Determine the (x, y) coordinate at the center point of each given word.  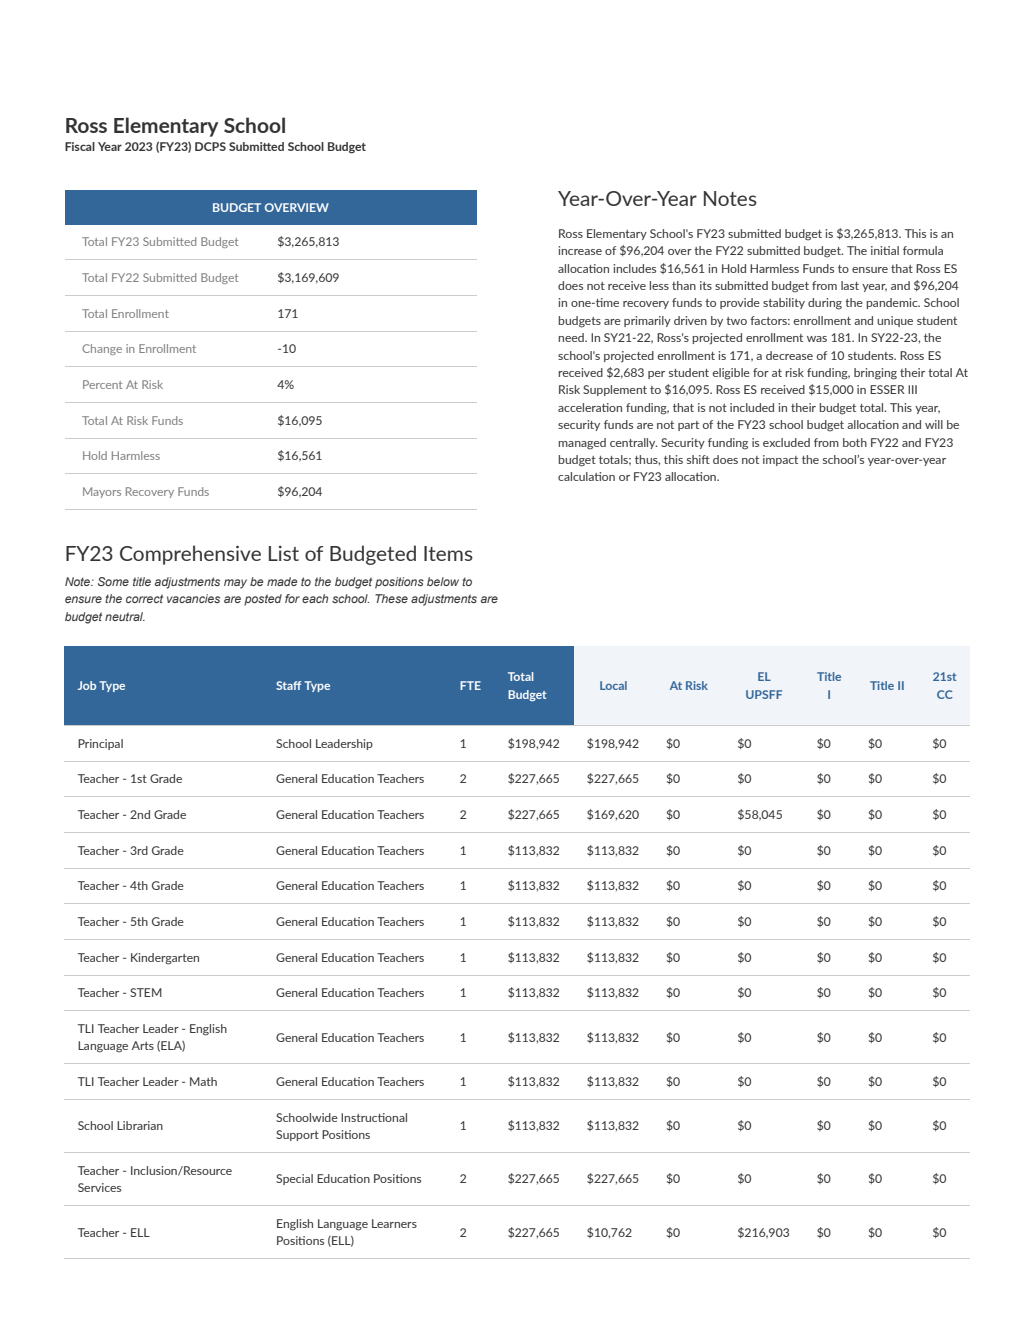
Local (613, 685)
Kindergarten (165, 959)
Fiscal (80, 146)
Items (448, 553)
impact (780, 460)
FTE (470, 685)
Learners (394, 1223)
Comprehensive (190, 555)
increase (580, 250)
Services (99, 1187)
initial (885, 250)
